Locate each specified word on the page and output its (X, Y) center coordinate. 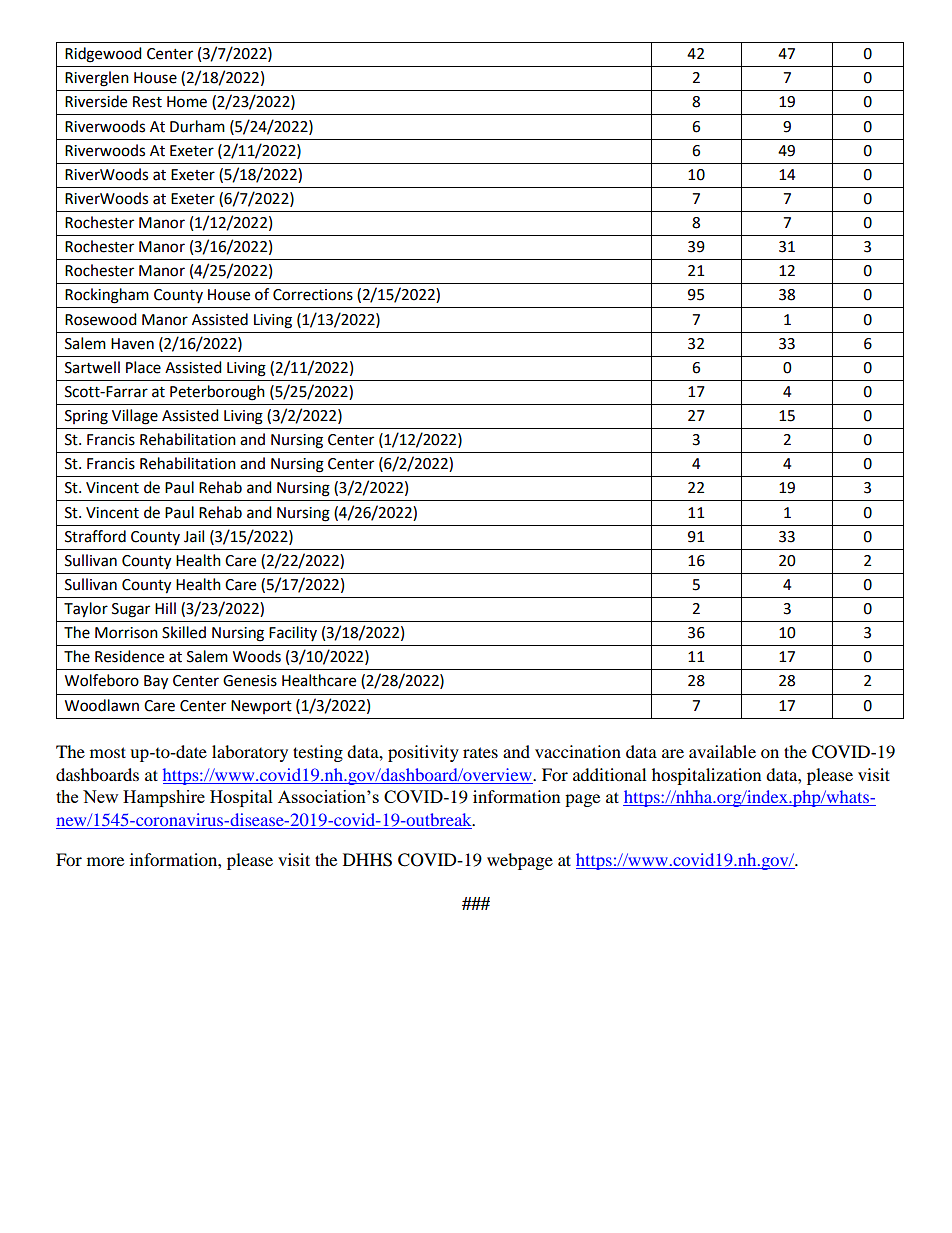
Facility (293, 633)
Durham (197, 126)
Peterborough (217, 393)
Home (187, 102)
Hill (165, 608)
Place (143, 367)
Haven (132, 344)
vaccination (578, 751)
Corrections (313, 295)
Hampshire (164, 798)
